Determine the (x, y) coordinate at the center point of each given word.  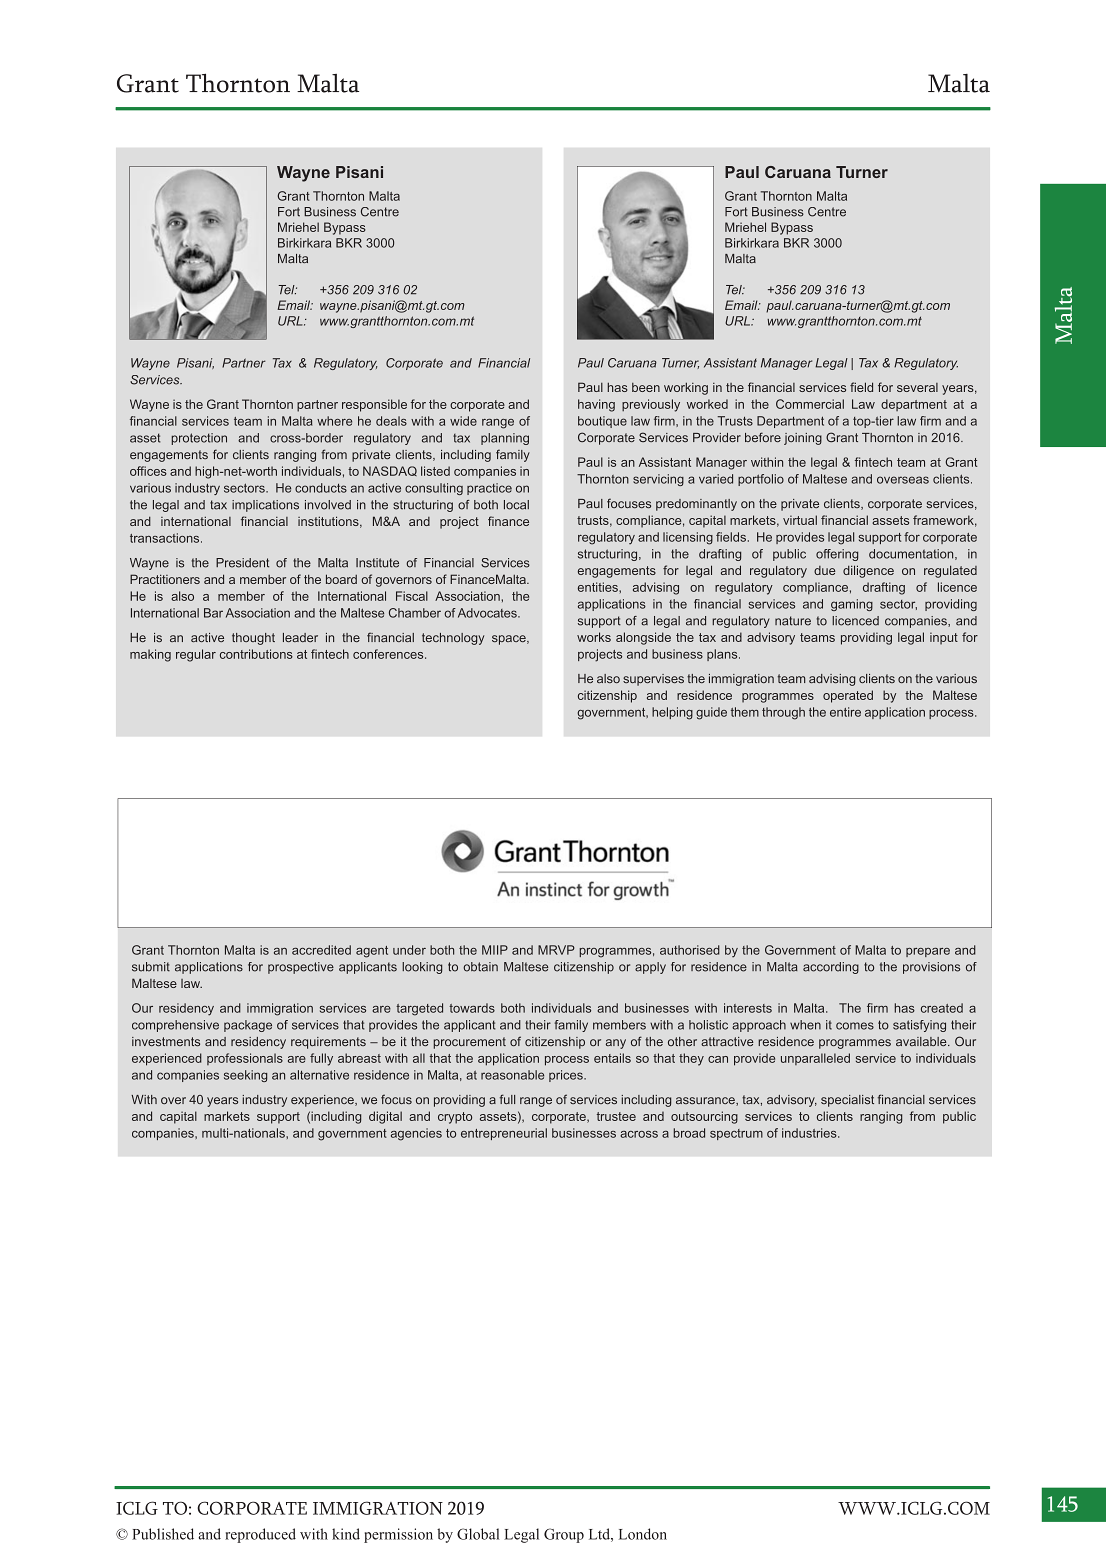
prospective (301, 968)
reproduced (260, 1535)
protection (199, 439)
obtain (480, 967)
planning (505, 439)
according (831, 968)
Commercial (810, 404)
